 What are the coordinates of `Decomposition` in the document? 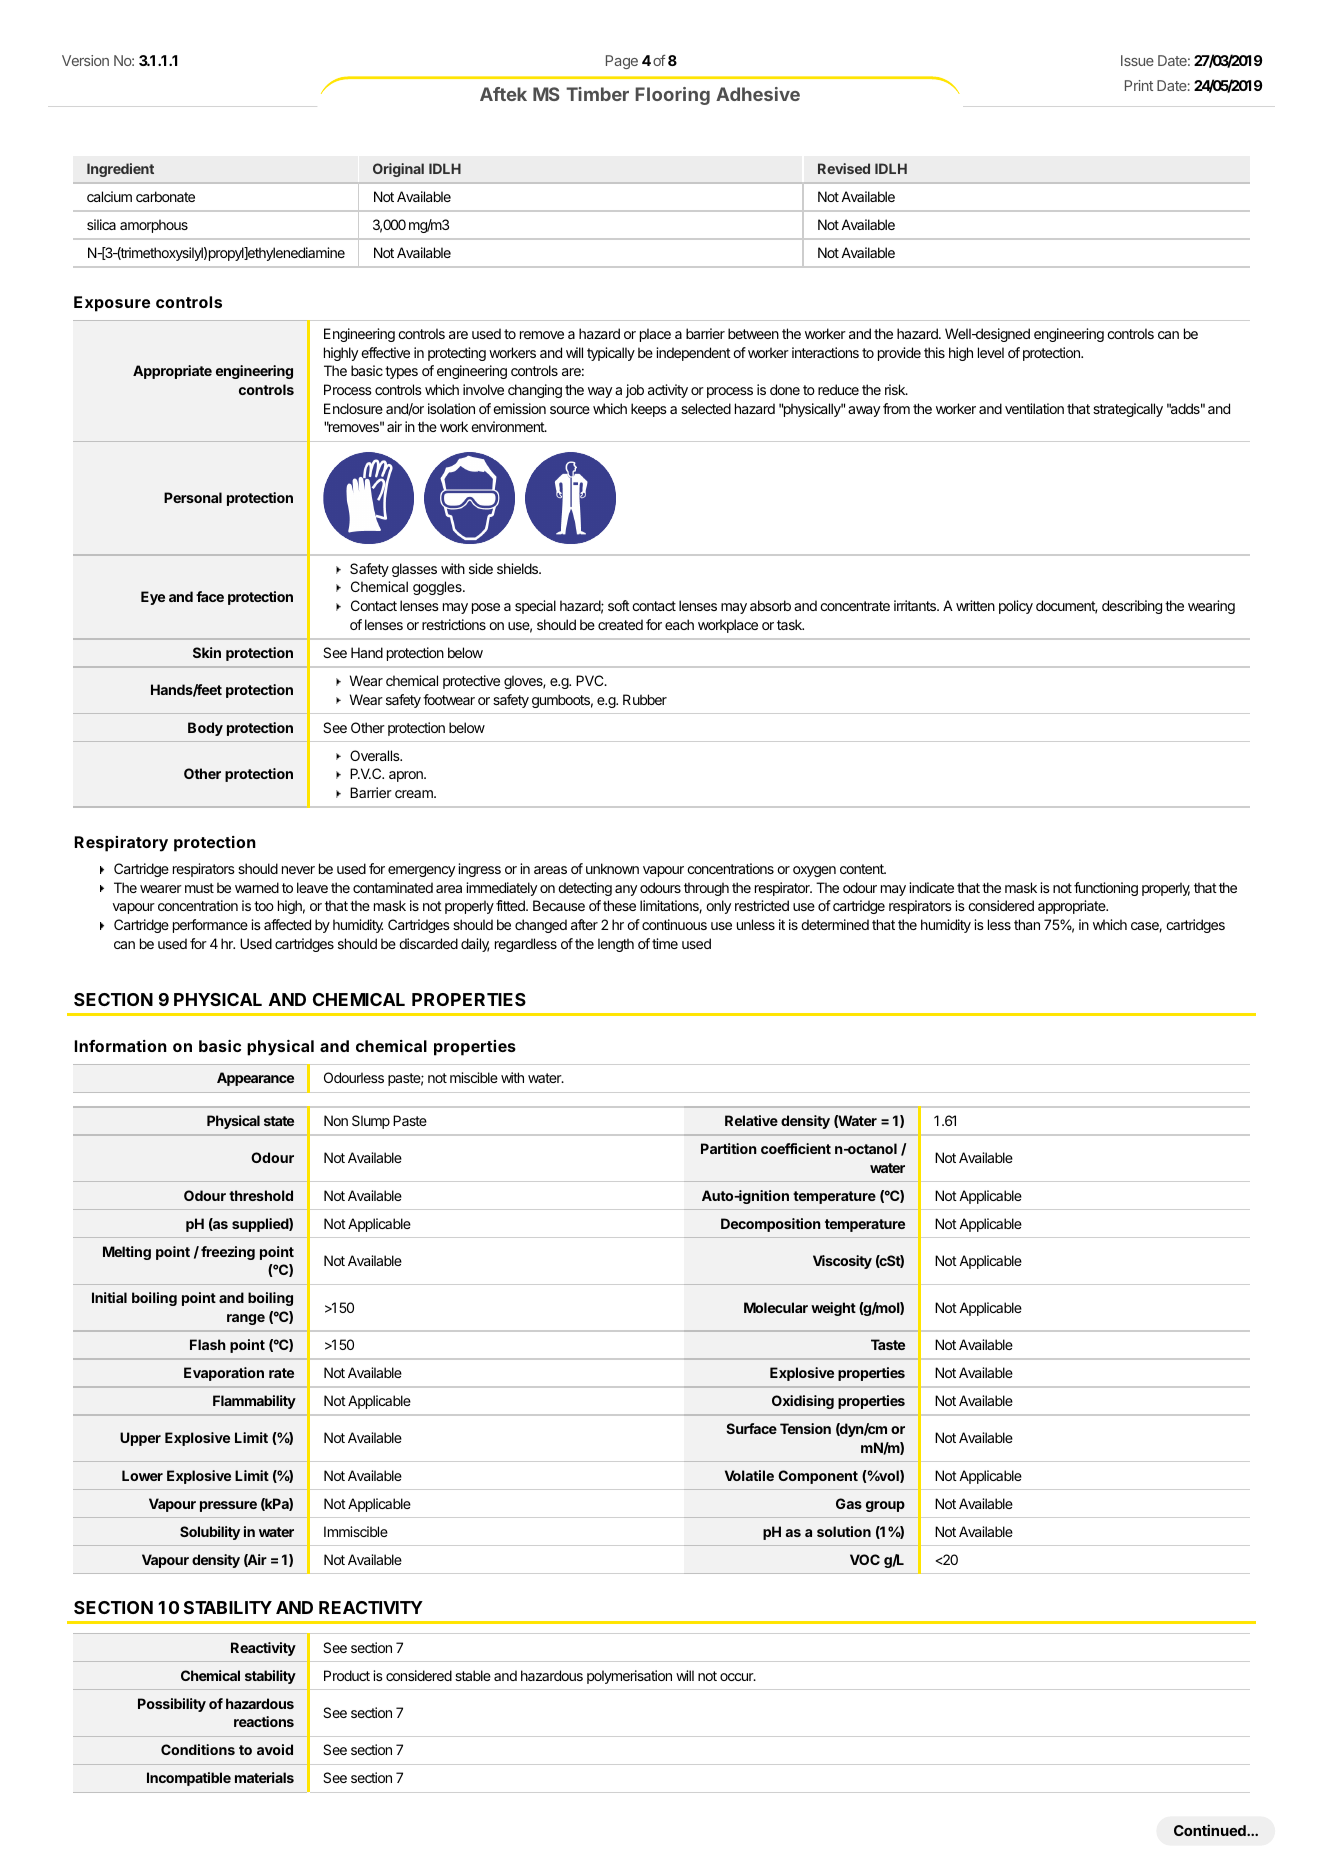 It's located at (771, 1225).
